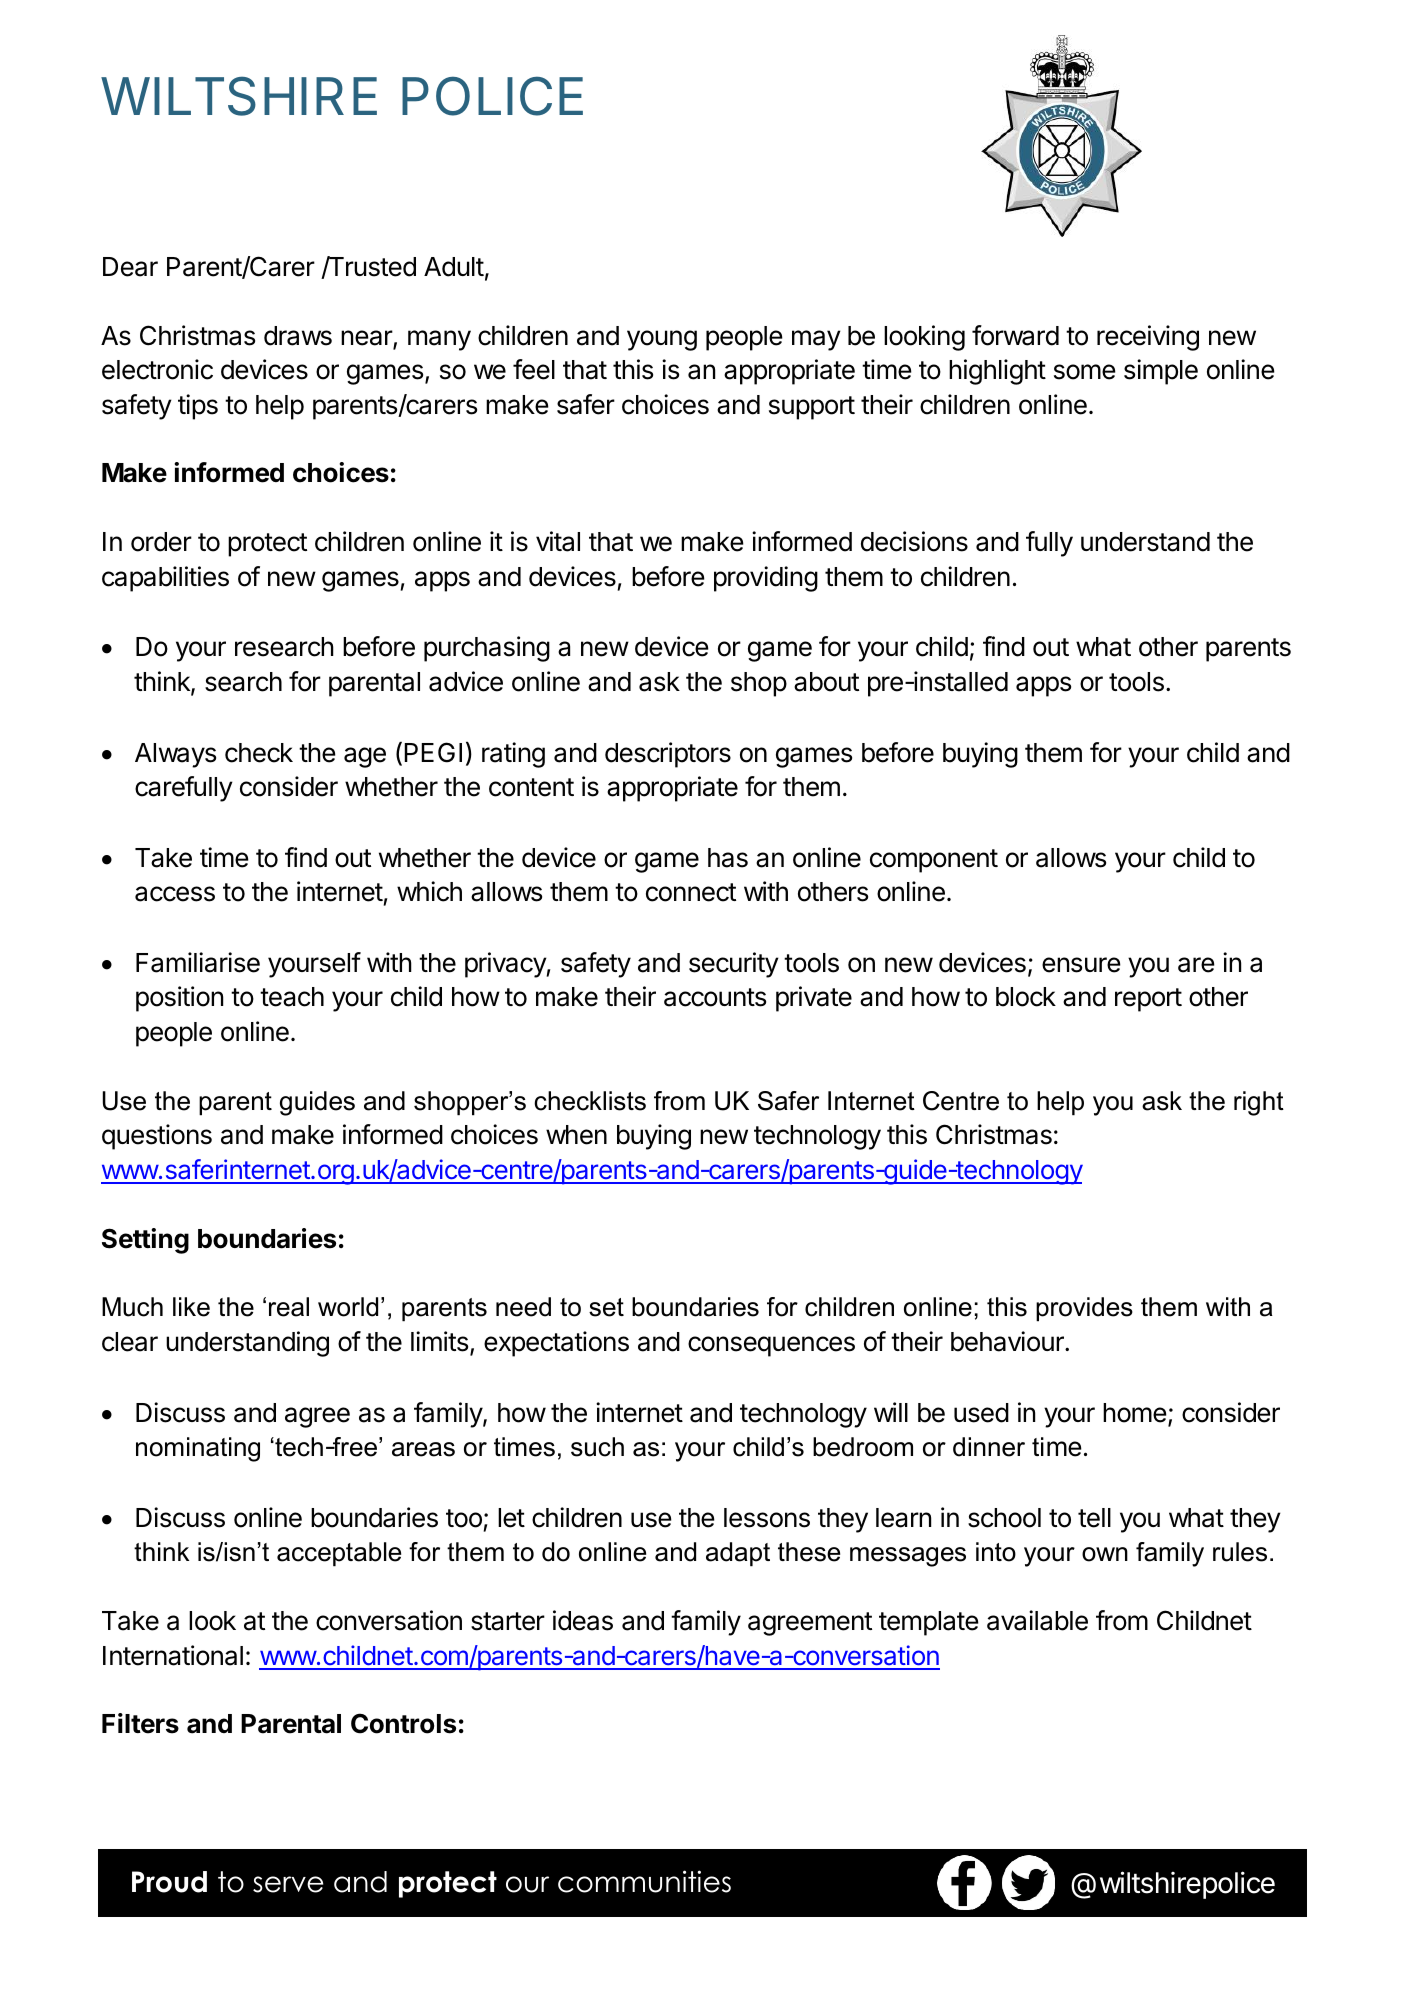 This screenshot has width=1410, height=1994. Describe the element at coordinates (175, 755) in the screenshot. I see `Always` at that location.
